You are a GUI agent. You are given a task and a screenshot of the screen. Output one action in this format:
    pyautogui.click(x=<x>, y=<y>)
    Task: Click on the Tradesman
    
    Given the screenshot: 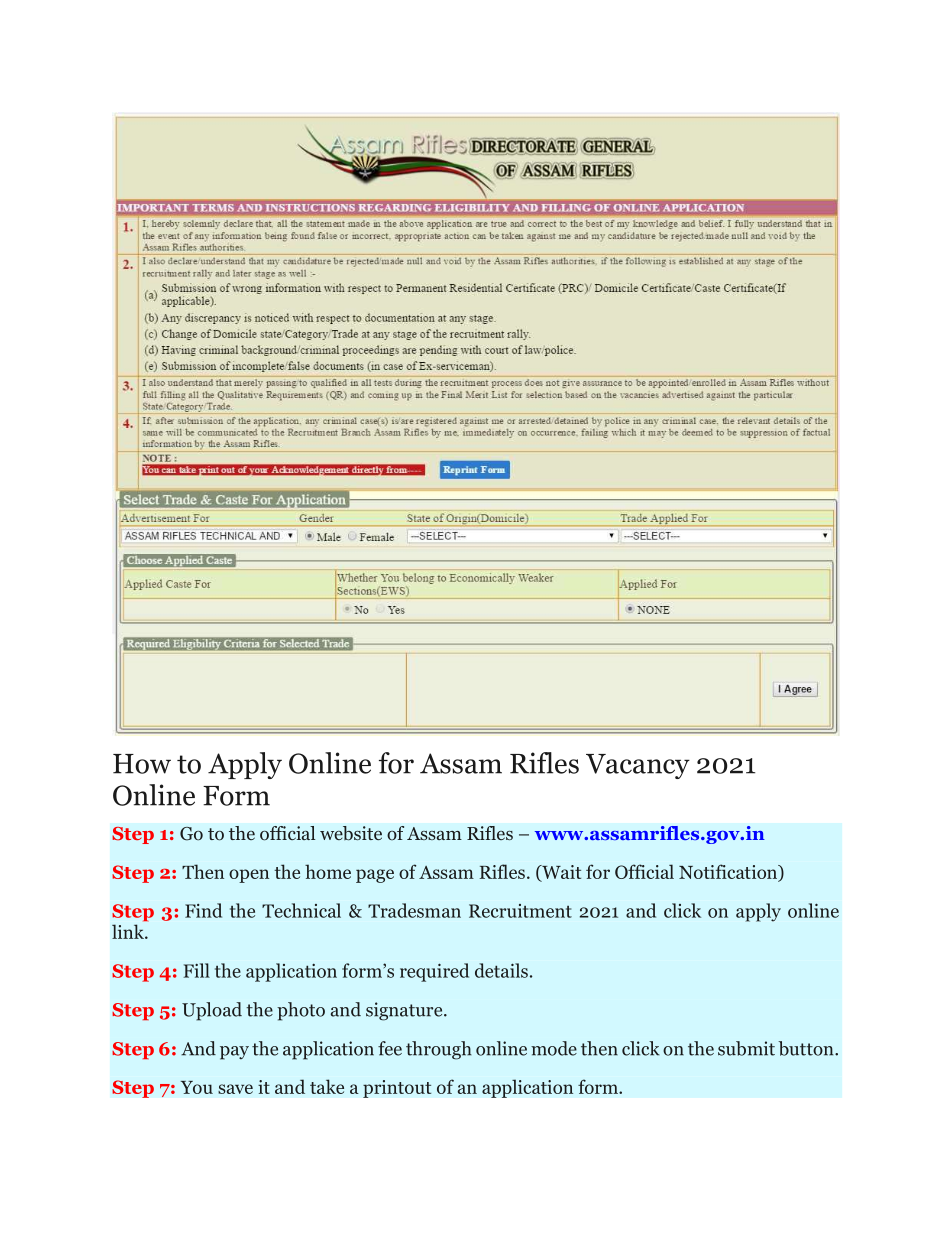 What is the action you would take?
    pyautogui.click(x=414, y=910)
